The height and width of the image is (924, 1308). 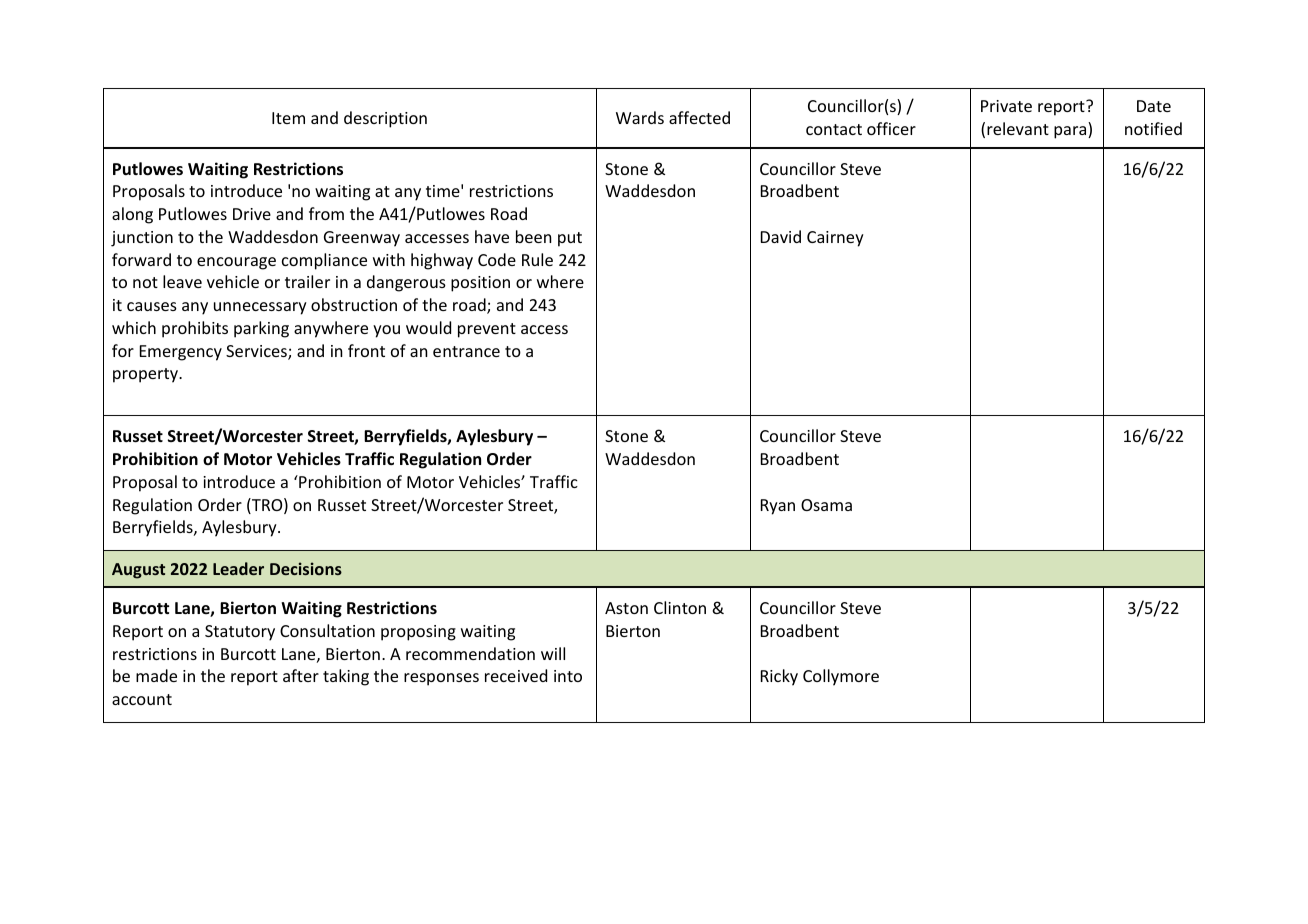 What do you see at coordinates (1018, 128) in the image?
I see `relevant` at bounding box center [1018, 128].
